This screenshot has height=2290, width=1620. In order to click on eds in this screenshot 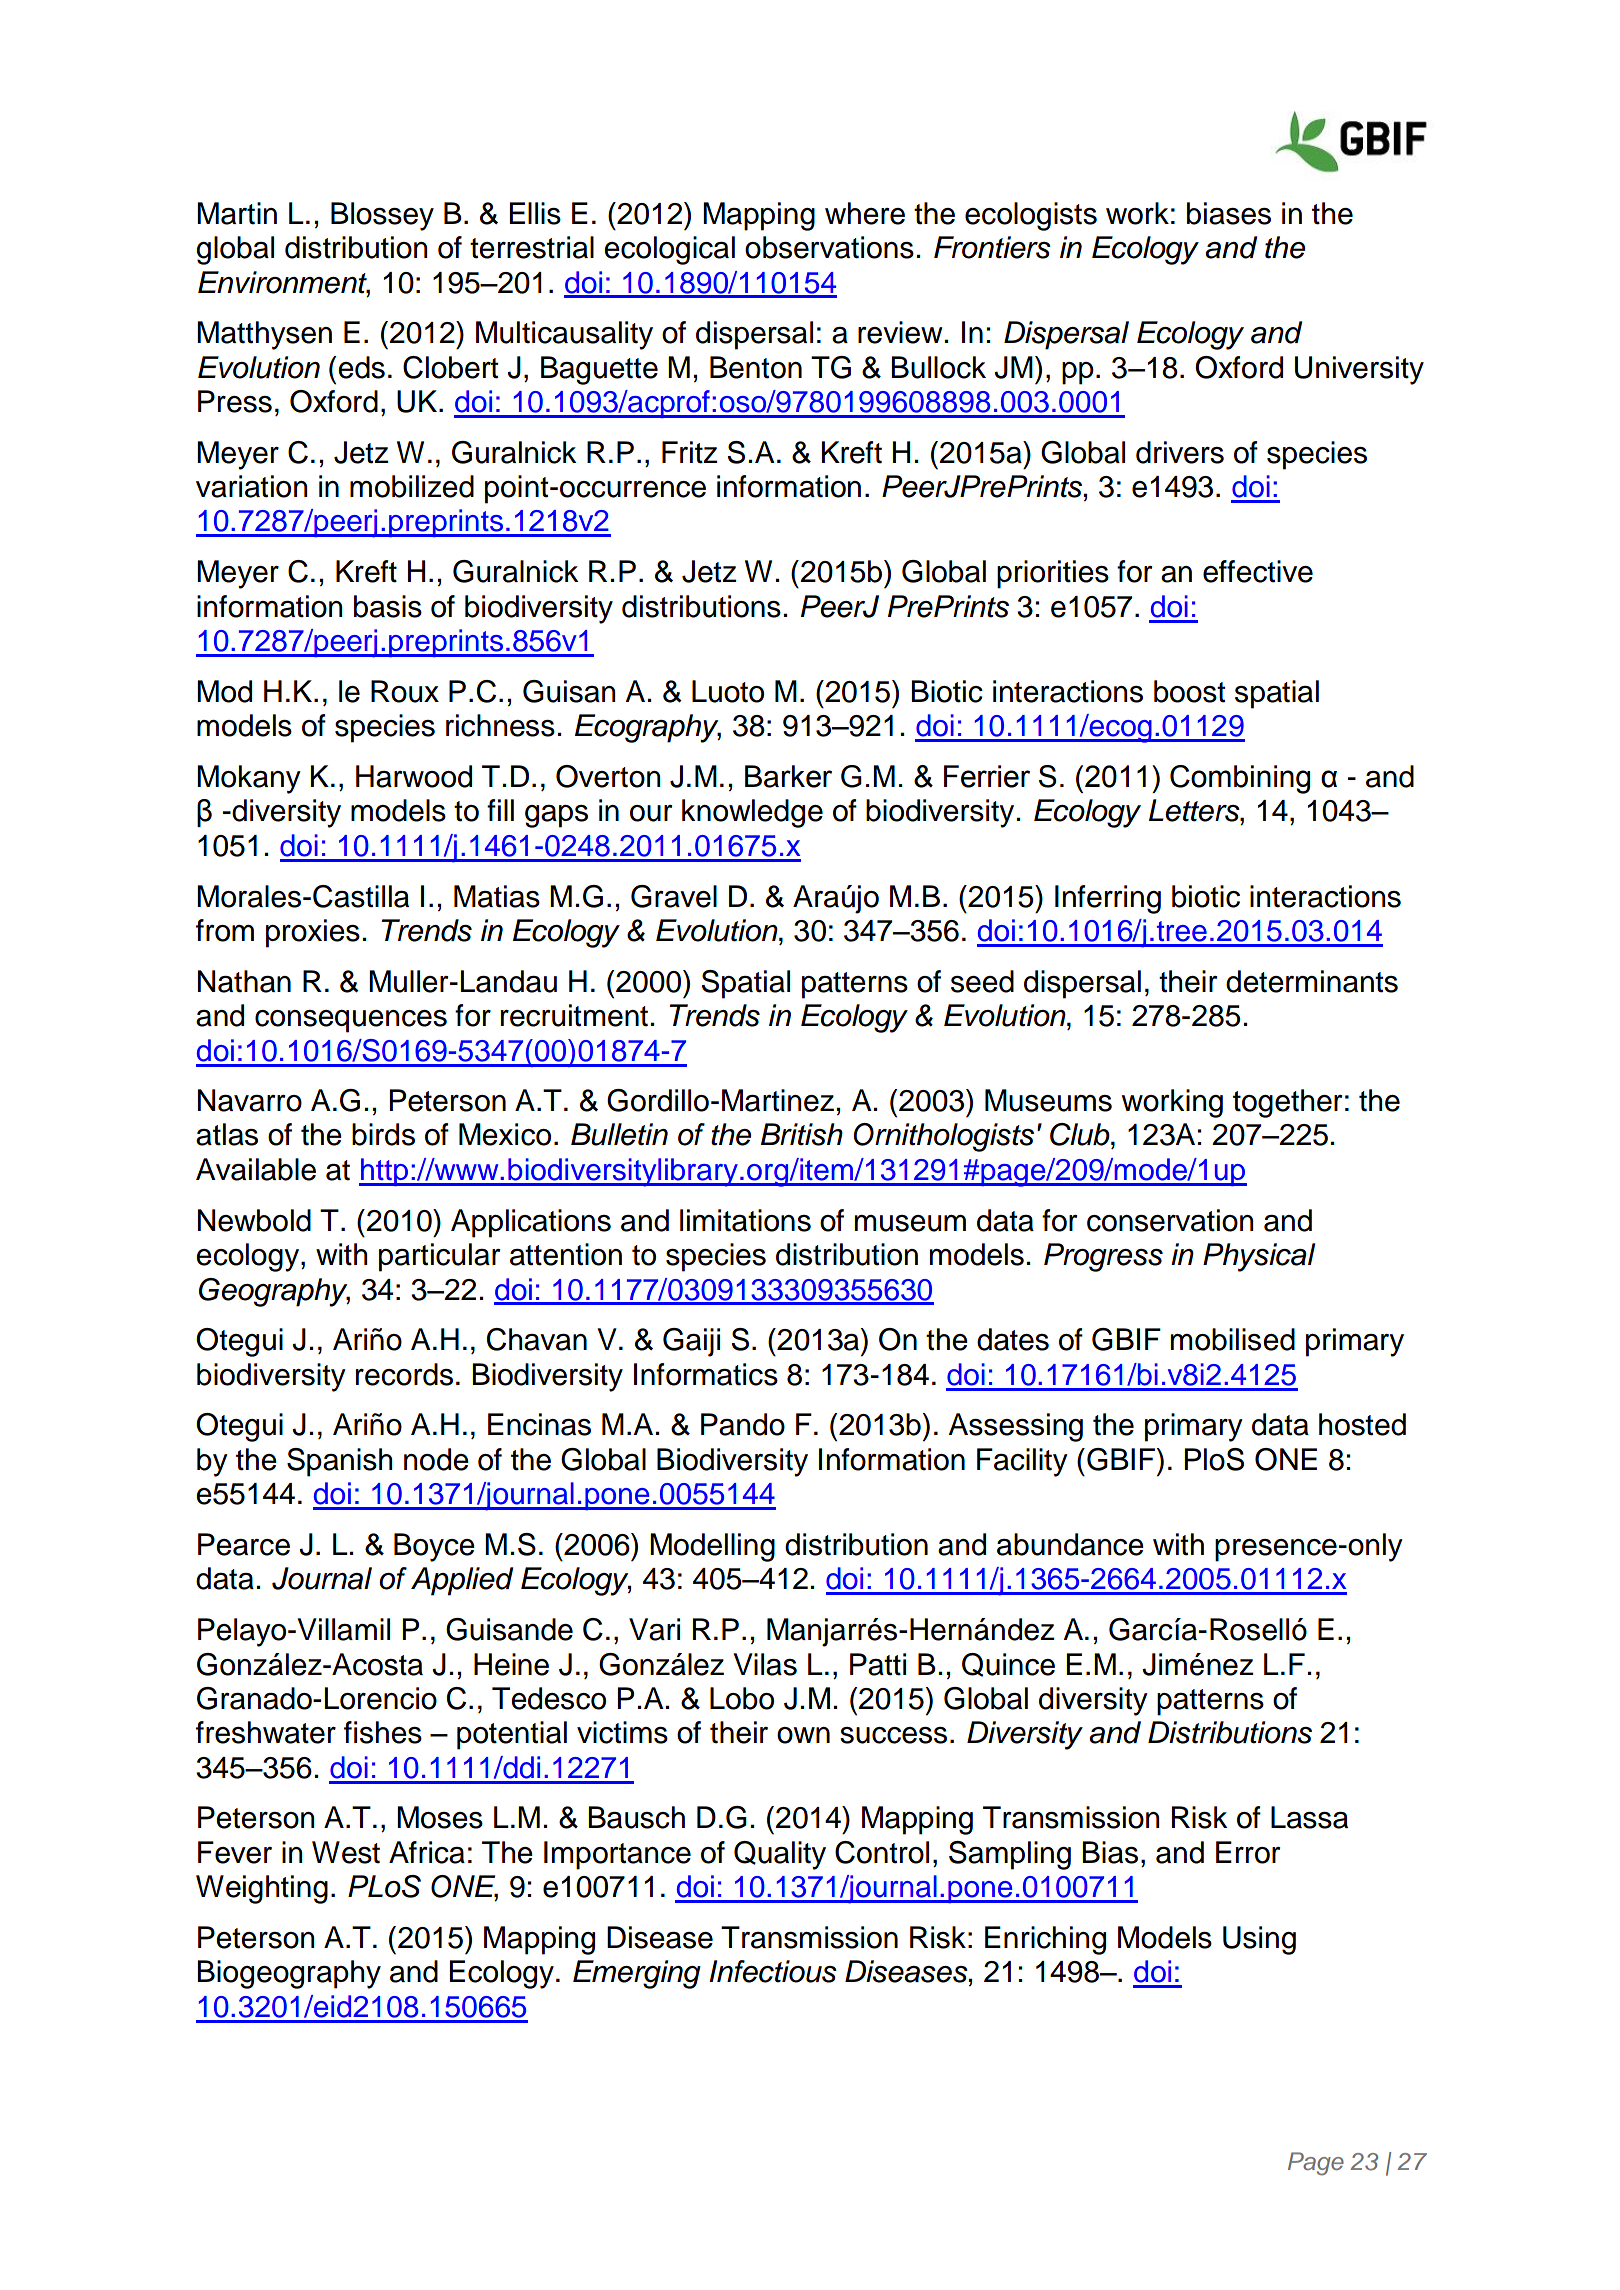, I will do `click(361, 367)`.
